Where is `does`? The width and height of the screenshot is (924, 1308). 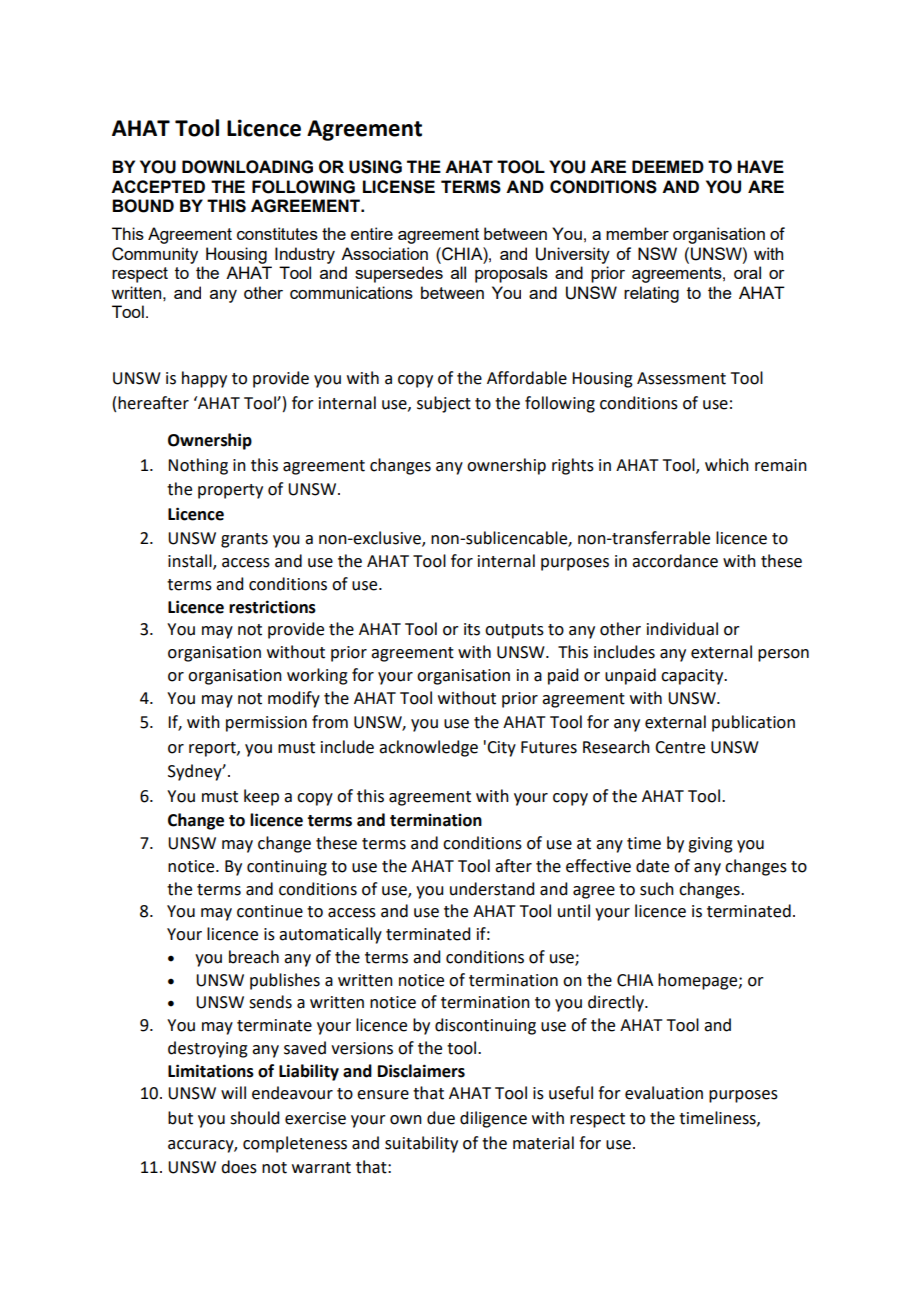
does is located at coordinates (239, 1167).
